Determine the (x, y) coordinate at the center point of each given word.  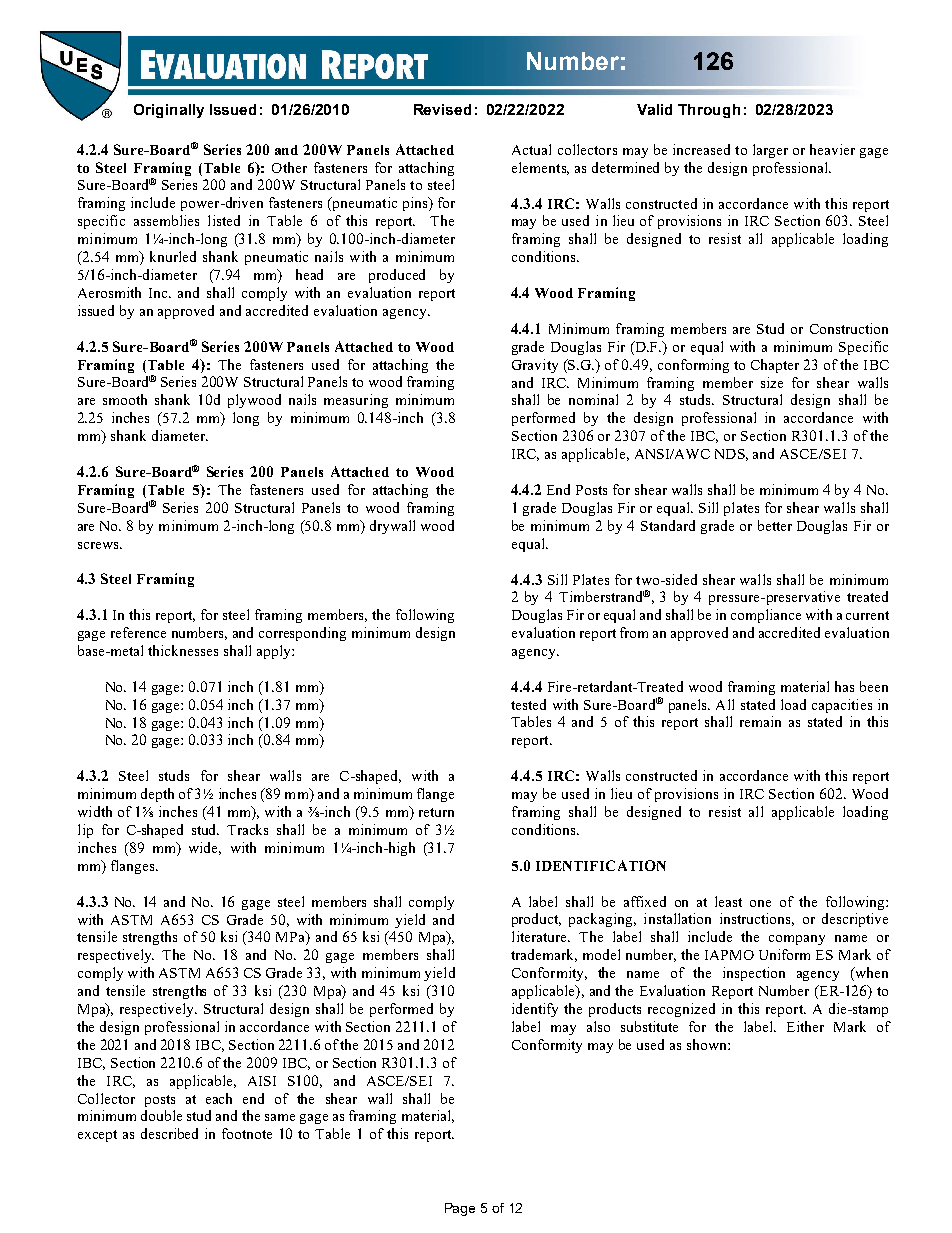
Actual (531, 149)
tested (528, 704)
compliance (766, 616)
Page (460, 1209)
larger (770, 151)
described (169, 1133)
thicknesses (183, 650)
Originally (169, 111)
